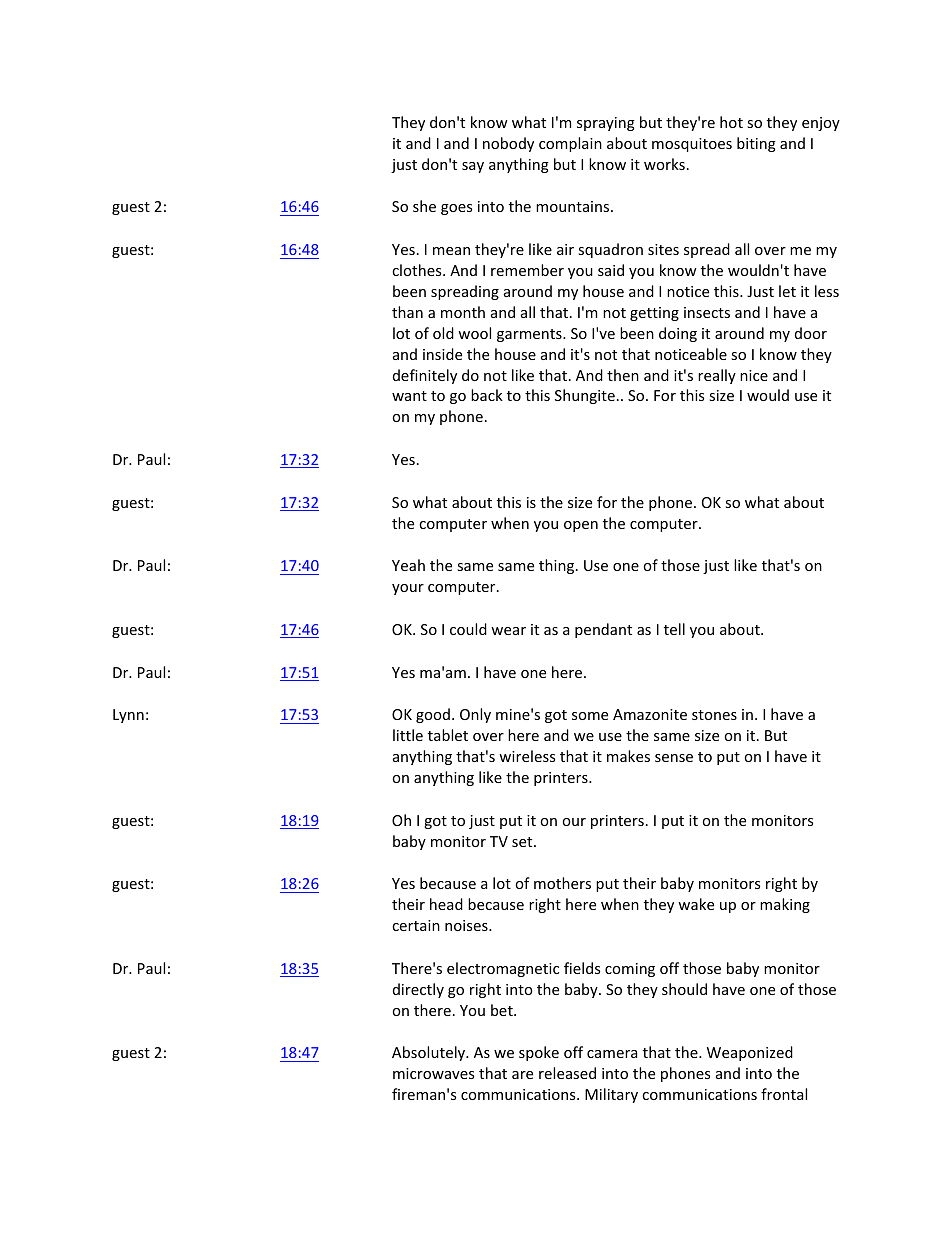 Image resolution: width=952 pixels, height=1233 pixels. Describe the element at coordinates (714, 715) in the screenshot. I see `stones` at that location.
